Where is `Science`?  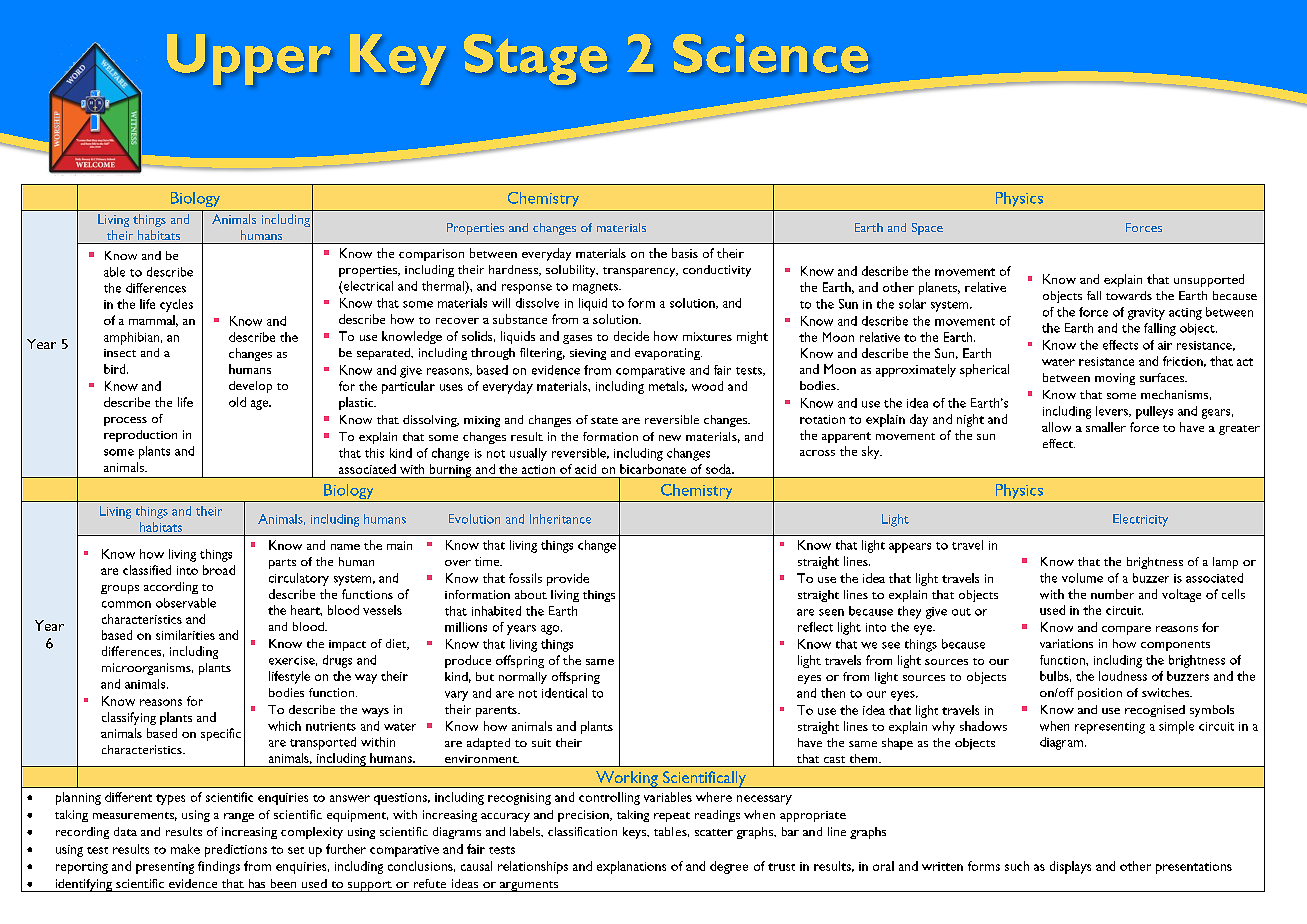 Science is located at coordinates (770, 53).
